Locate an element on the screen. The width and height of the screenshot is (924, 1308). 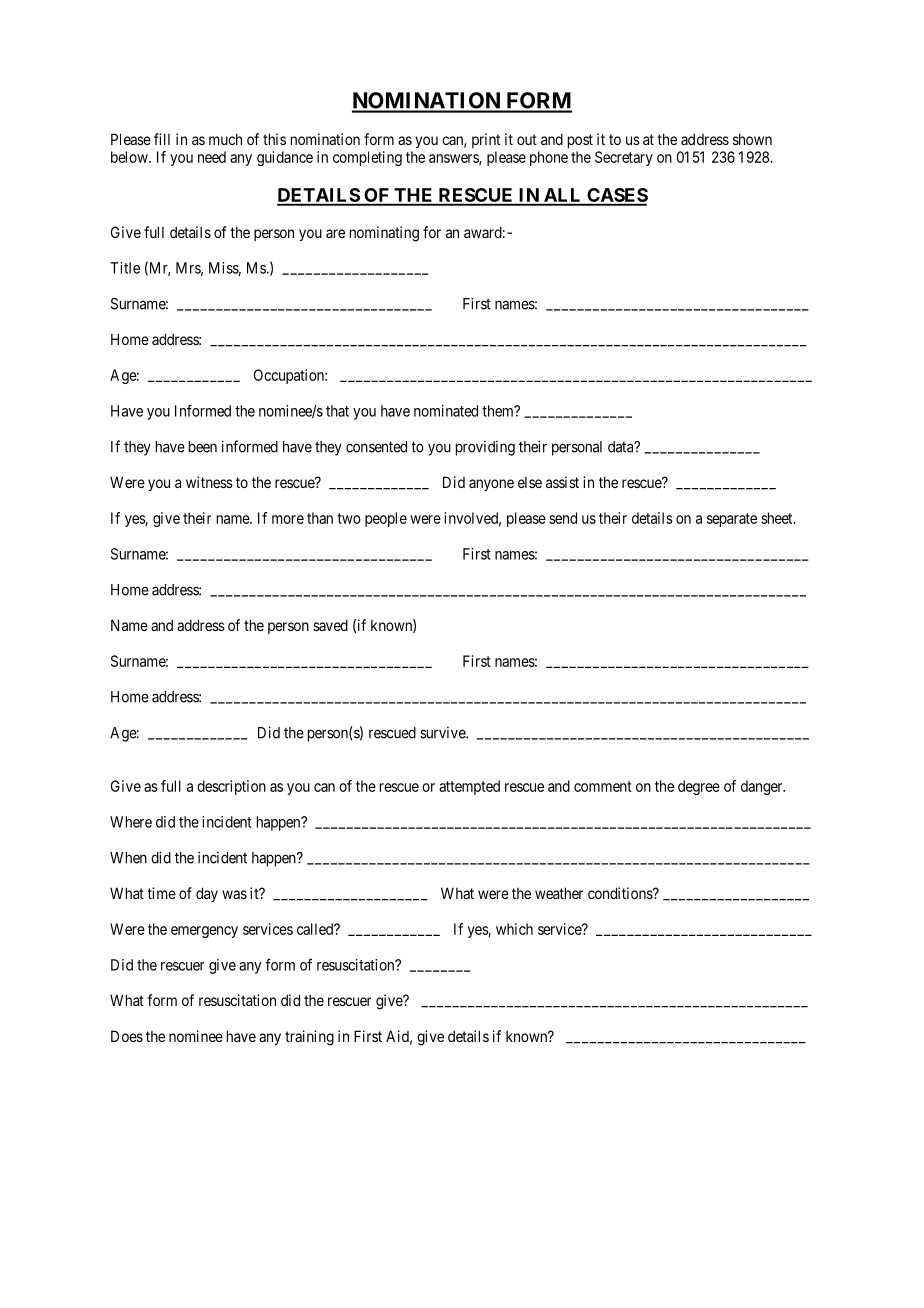
separate is located at coordinates (732, 520).
